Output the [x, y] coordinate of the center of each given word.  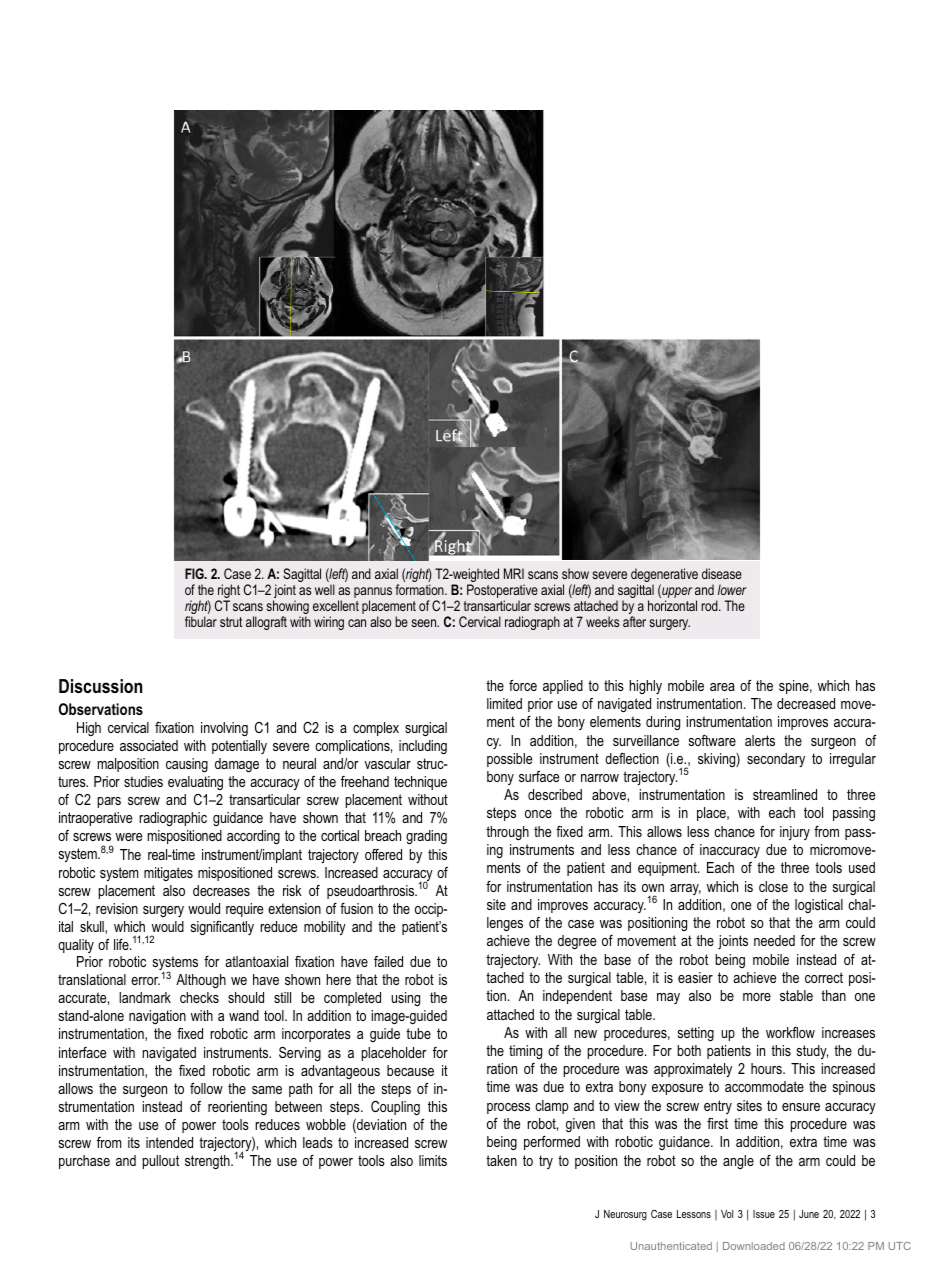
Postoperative [502, 592]
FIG [195, 573]
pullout [160, 1162]
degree [577, 942]
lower [732, 589]
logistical [819, 906]
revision [117, 908]
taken [501, 1160]
